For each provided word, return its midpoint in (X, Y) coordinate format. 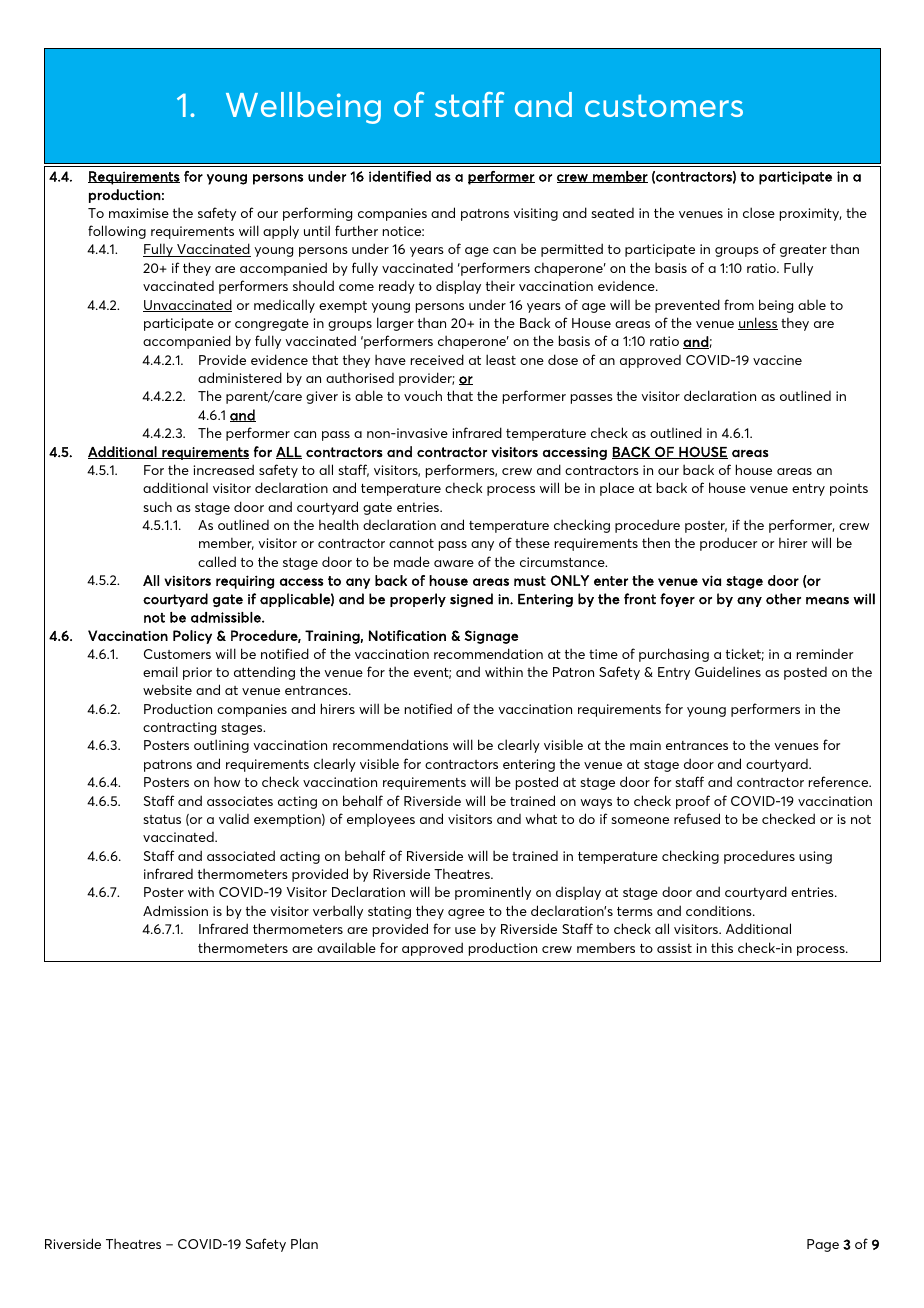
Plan (304, 1243)
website (167, 689)
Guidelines (728, 671)
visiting (535, 214)
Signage (491, 637)
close (759, 212)
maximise (139, 213)
